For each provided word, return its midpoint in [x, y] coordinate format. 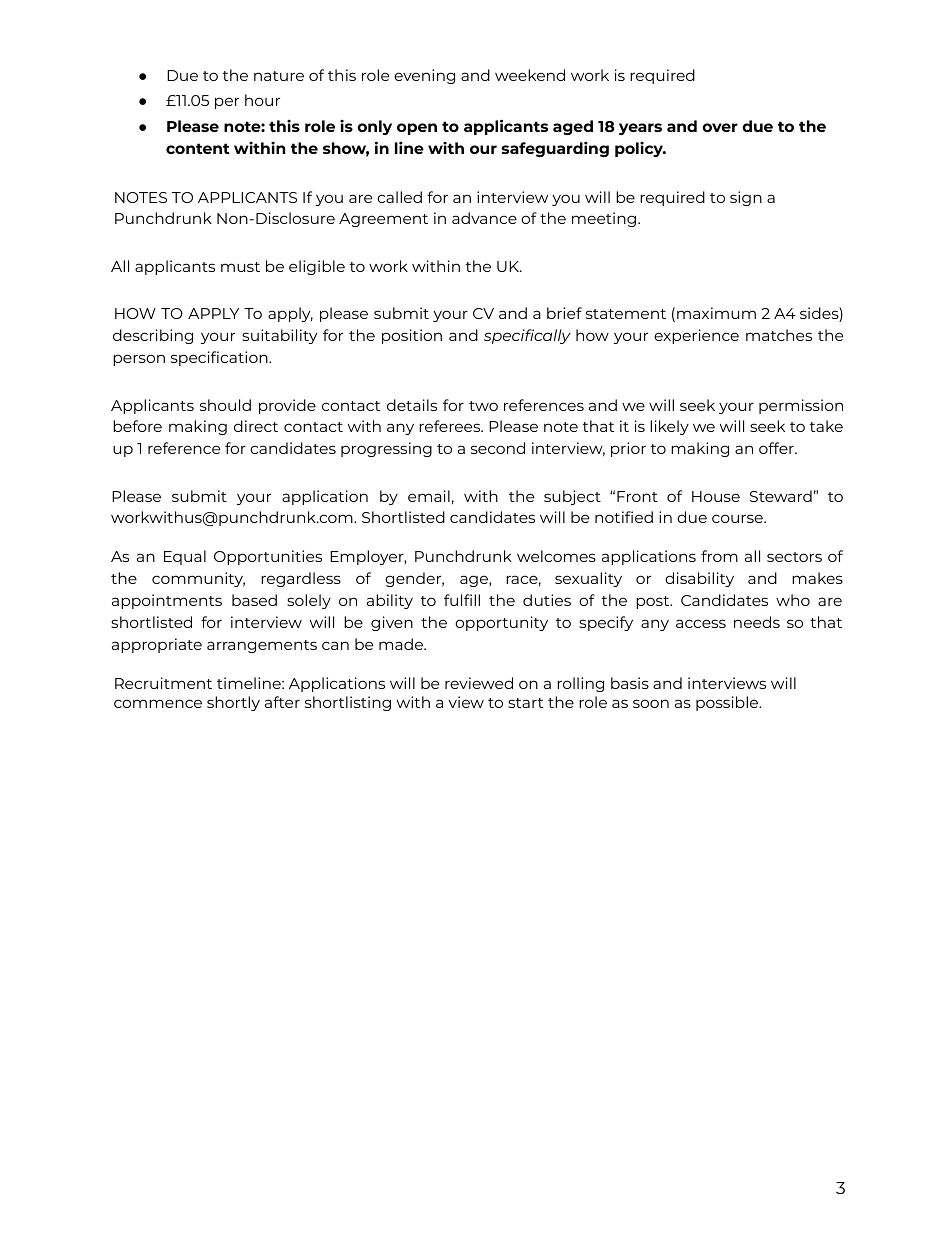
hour [262, 100]
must [240, 267]
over [720, 127]
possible [728, 703]
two [483, 406]
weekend [530, 75]
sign [746, 198]
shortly [233, 703]
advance [484, 218]
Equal [185, 557]
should [225, 405]
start [525, 703]
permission [801, 406]
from [719, 556]
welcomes [556, 556]
